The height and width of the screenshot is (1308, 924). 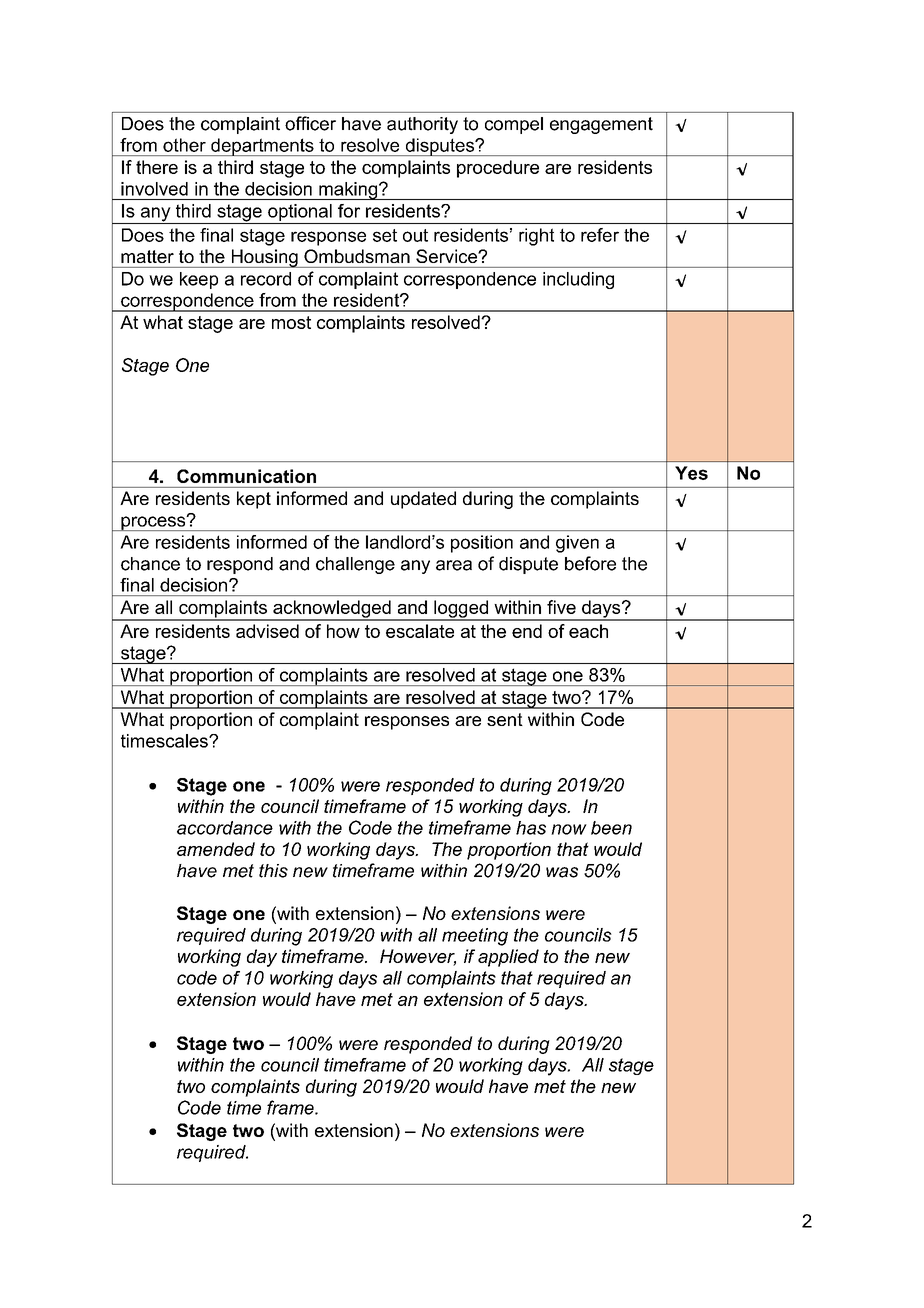 I want to click on However, so click(x=418, y=957).
